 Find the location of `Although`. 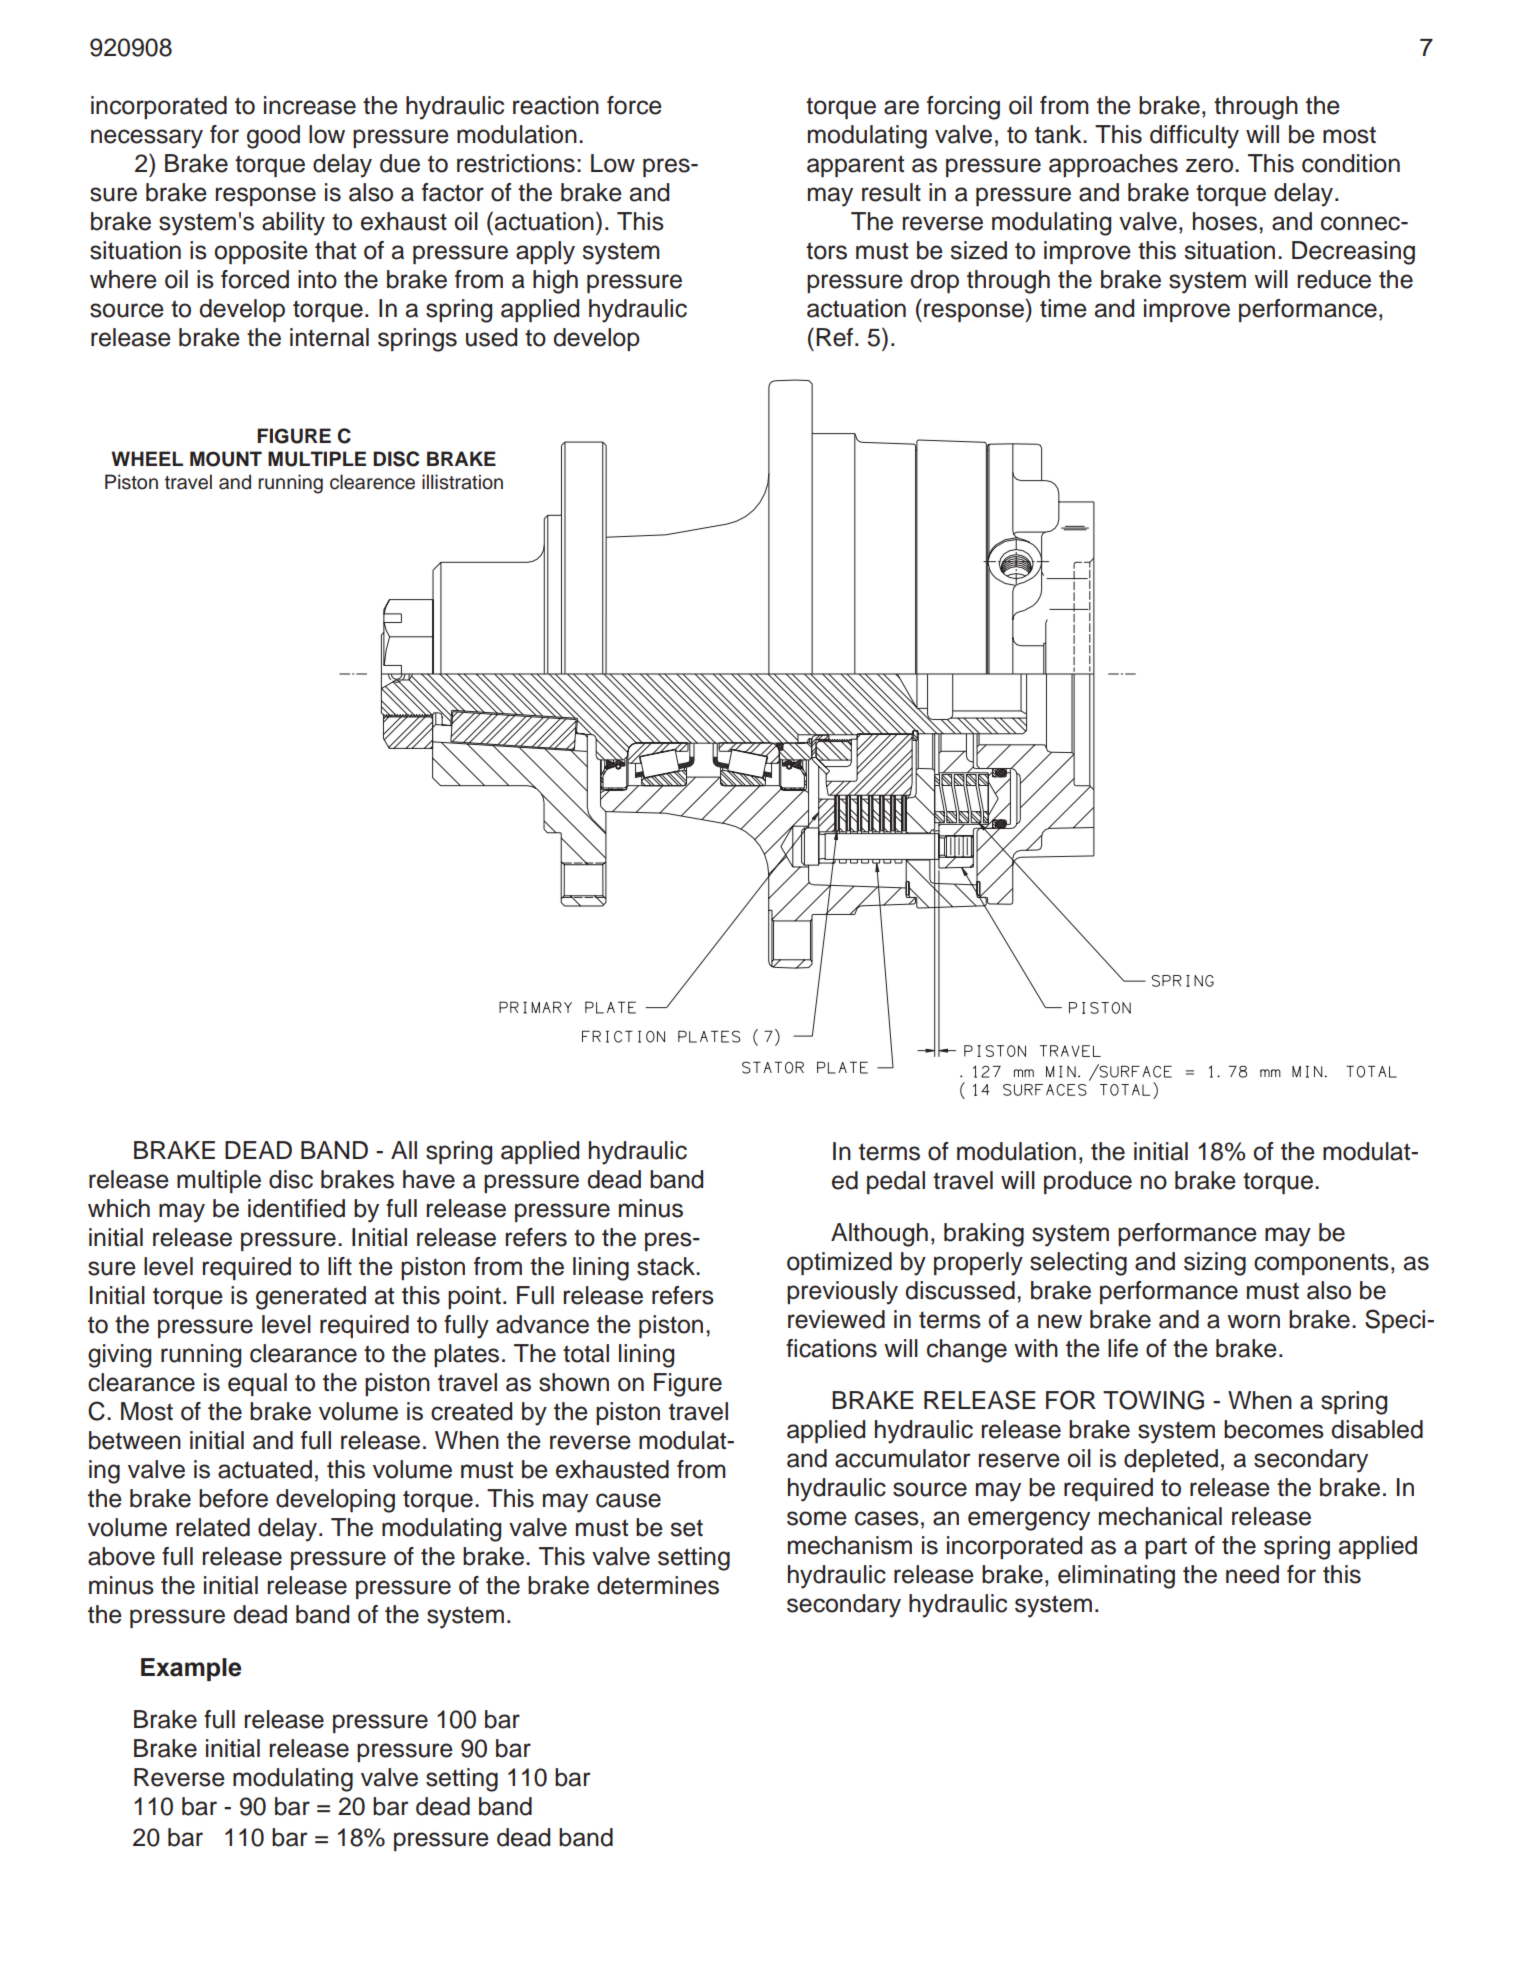

Although is located at coordinates (879, 1235).
